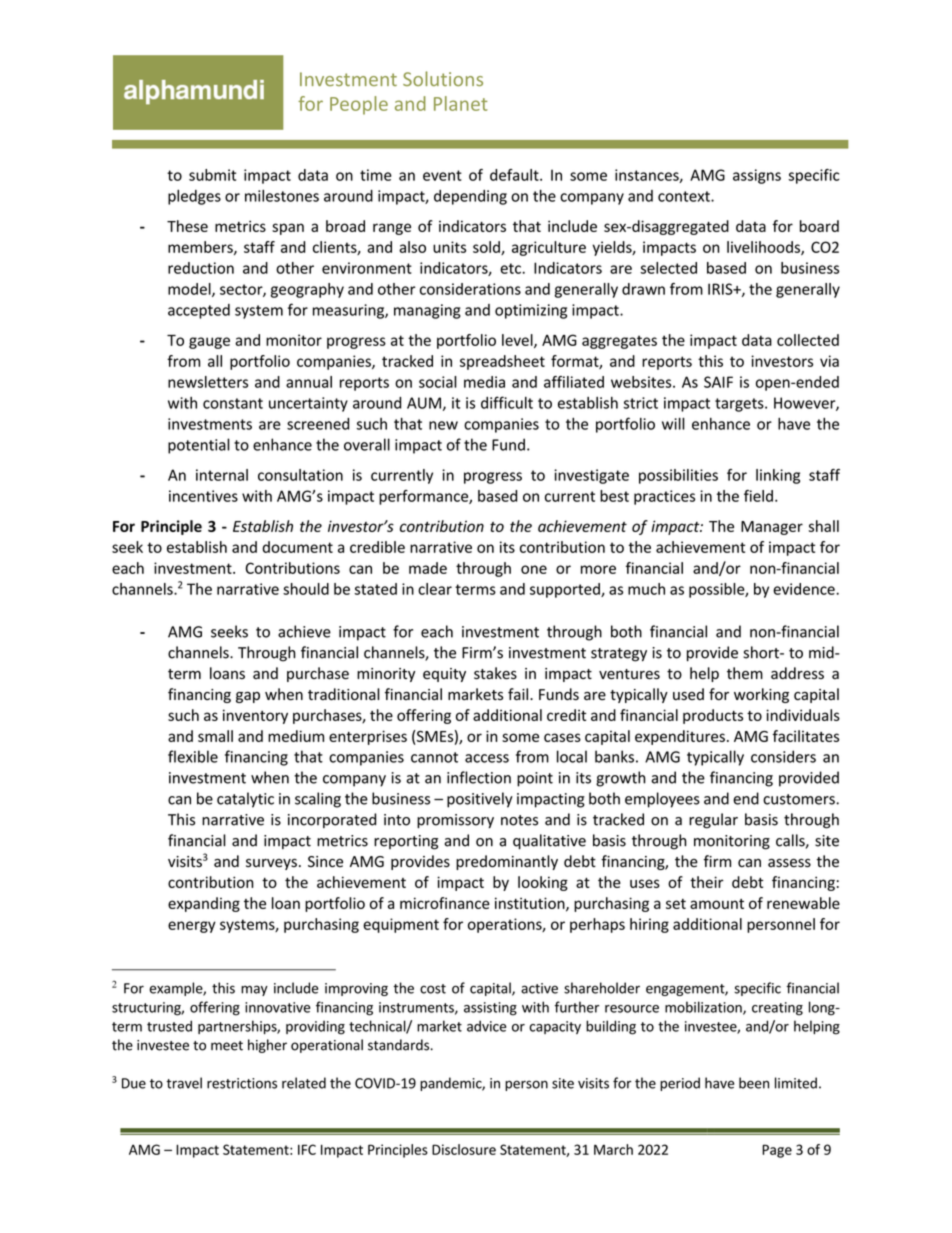 This screenshot has height=1233, width=952. Describe the element at coordinates (479, 777) in the screenshot. I see `inflection` at that location.
